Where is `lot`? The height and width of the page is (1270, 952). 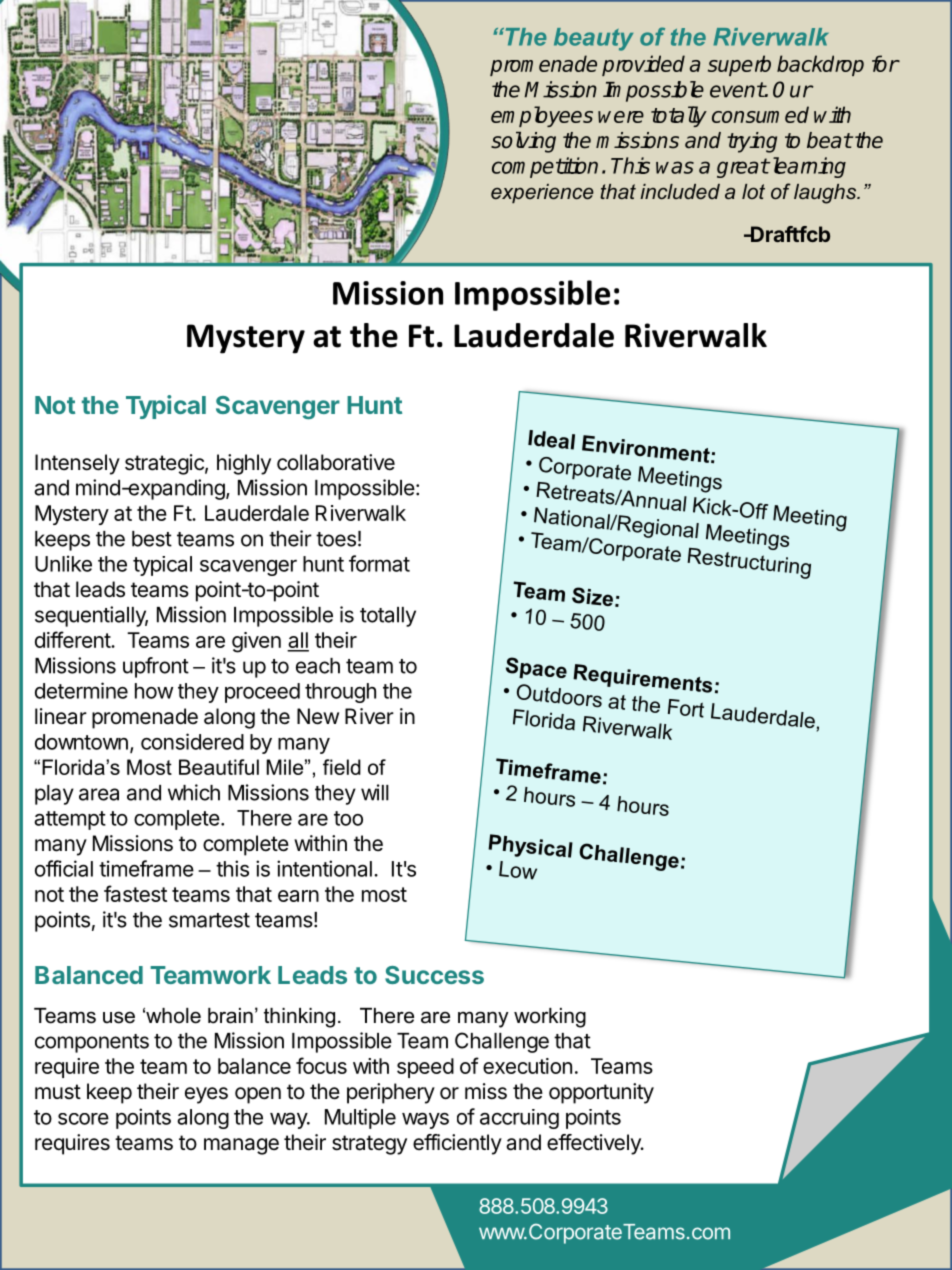 lot is located at coordinates (753, 191).
